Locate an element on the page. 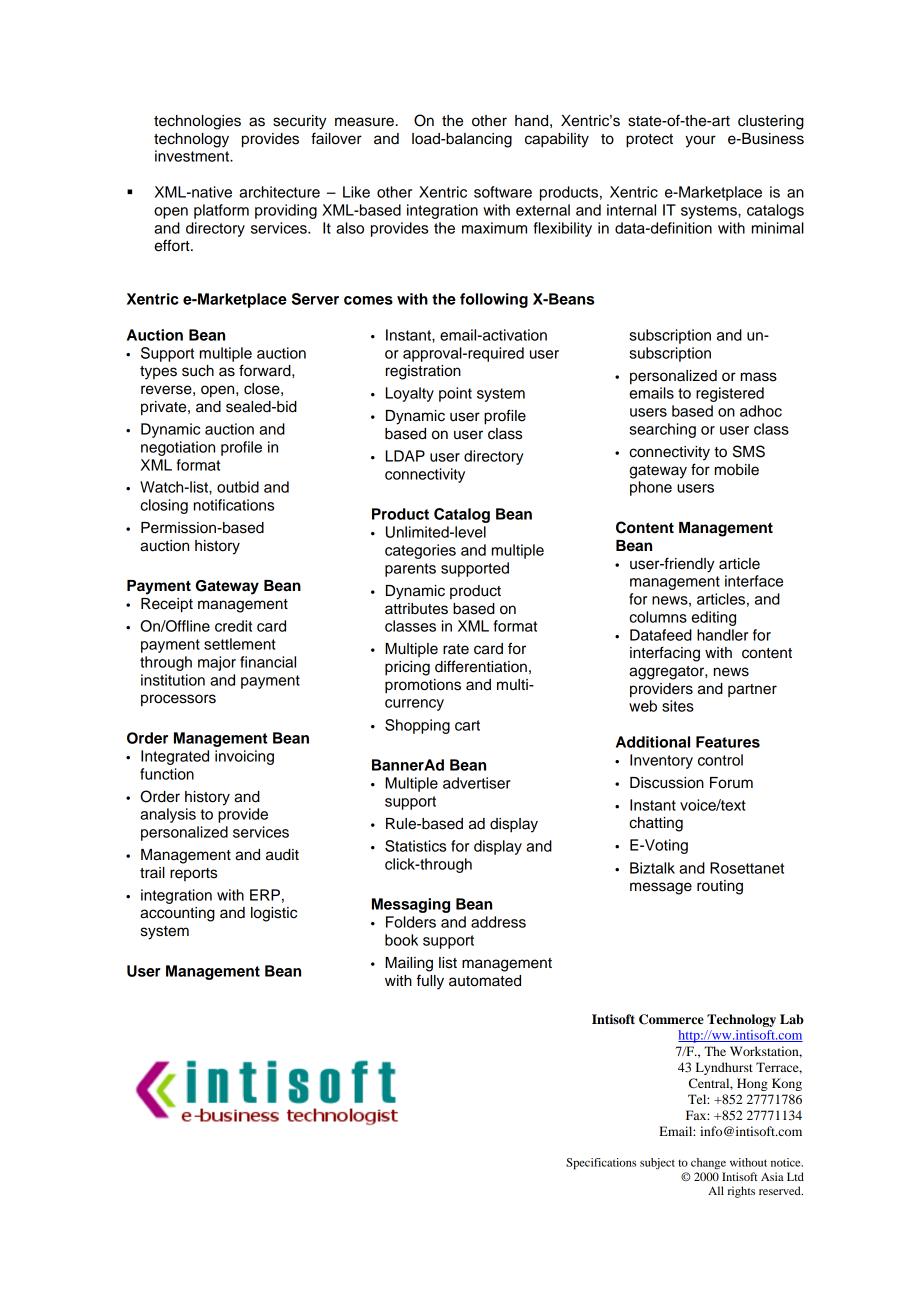 The height and width of the image is (1308, 924). software is located at coordinates (503, 192).
